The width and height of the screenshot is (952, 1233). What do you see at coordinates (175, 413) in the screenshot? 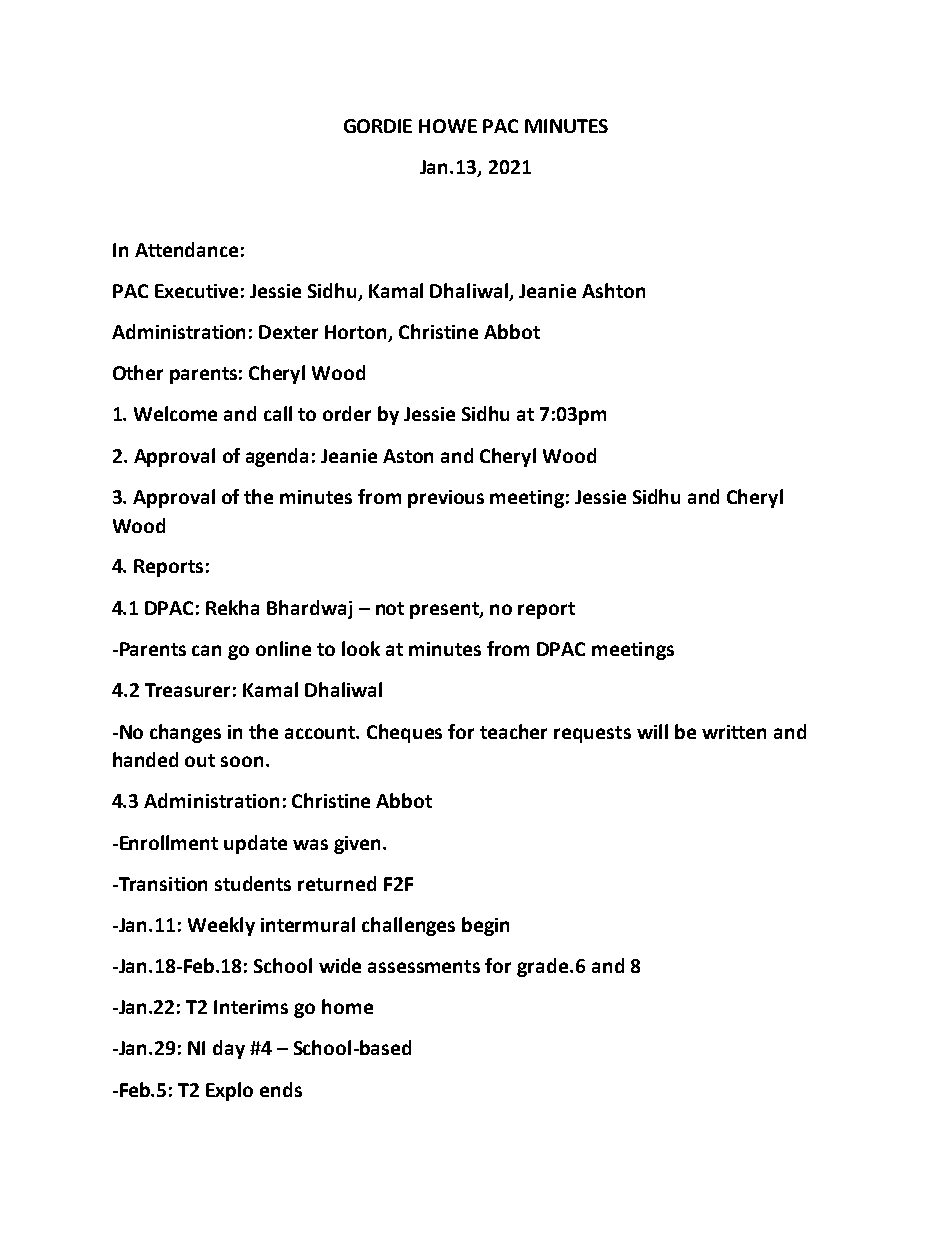
I see `Welcome` at bounding box center [175, 413].
